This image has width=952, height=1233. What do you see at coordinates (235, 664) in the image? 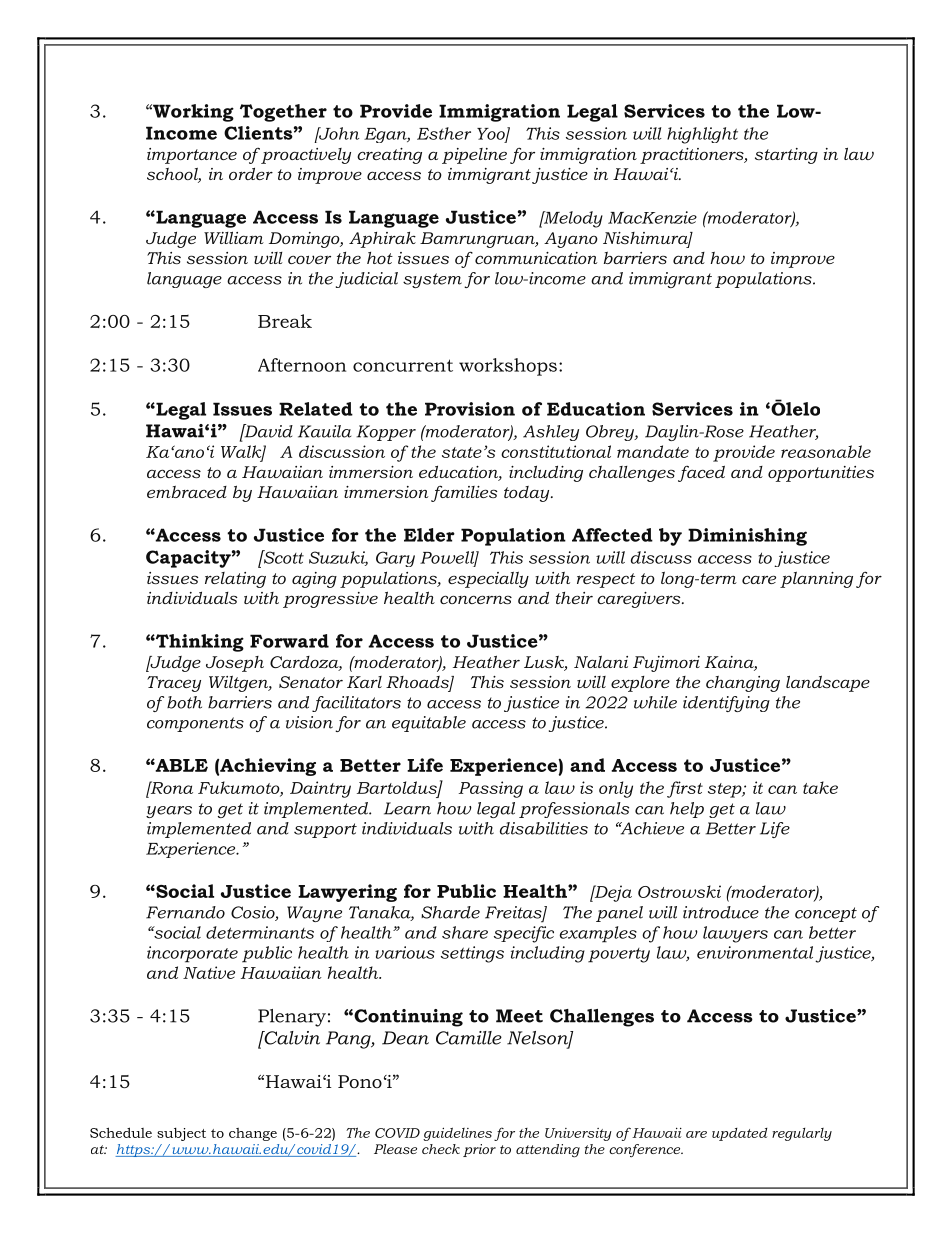
I see `Joseph` at bounding box center [235, 664].
